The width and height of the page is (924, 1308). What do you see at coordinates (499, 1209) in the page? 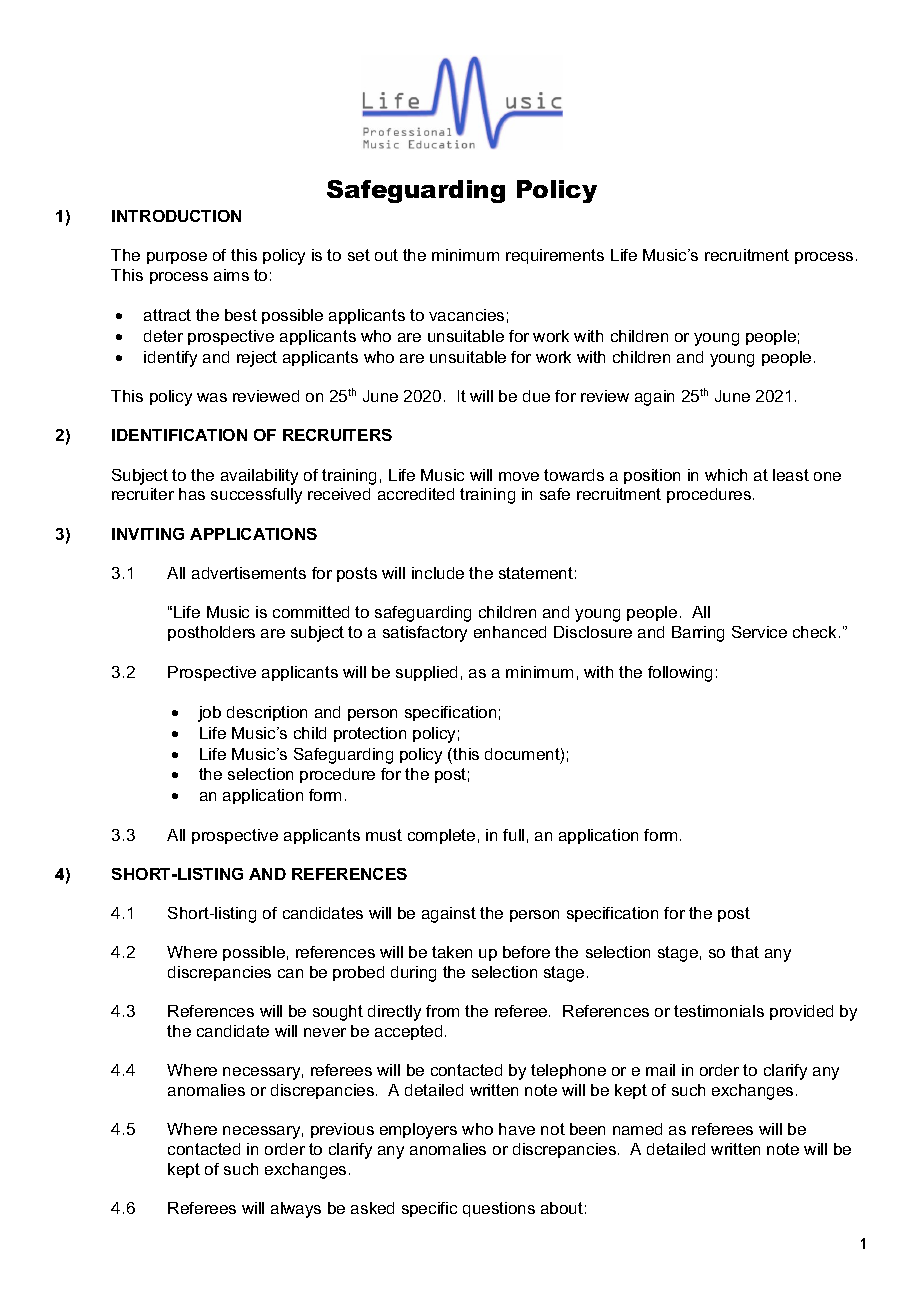
I see `questions` at bounding box center [499, 1209].
